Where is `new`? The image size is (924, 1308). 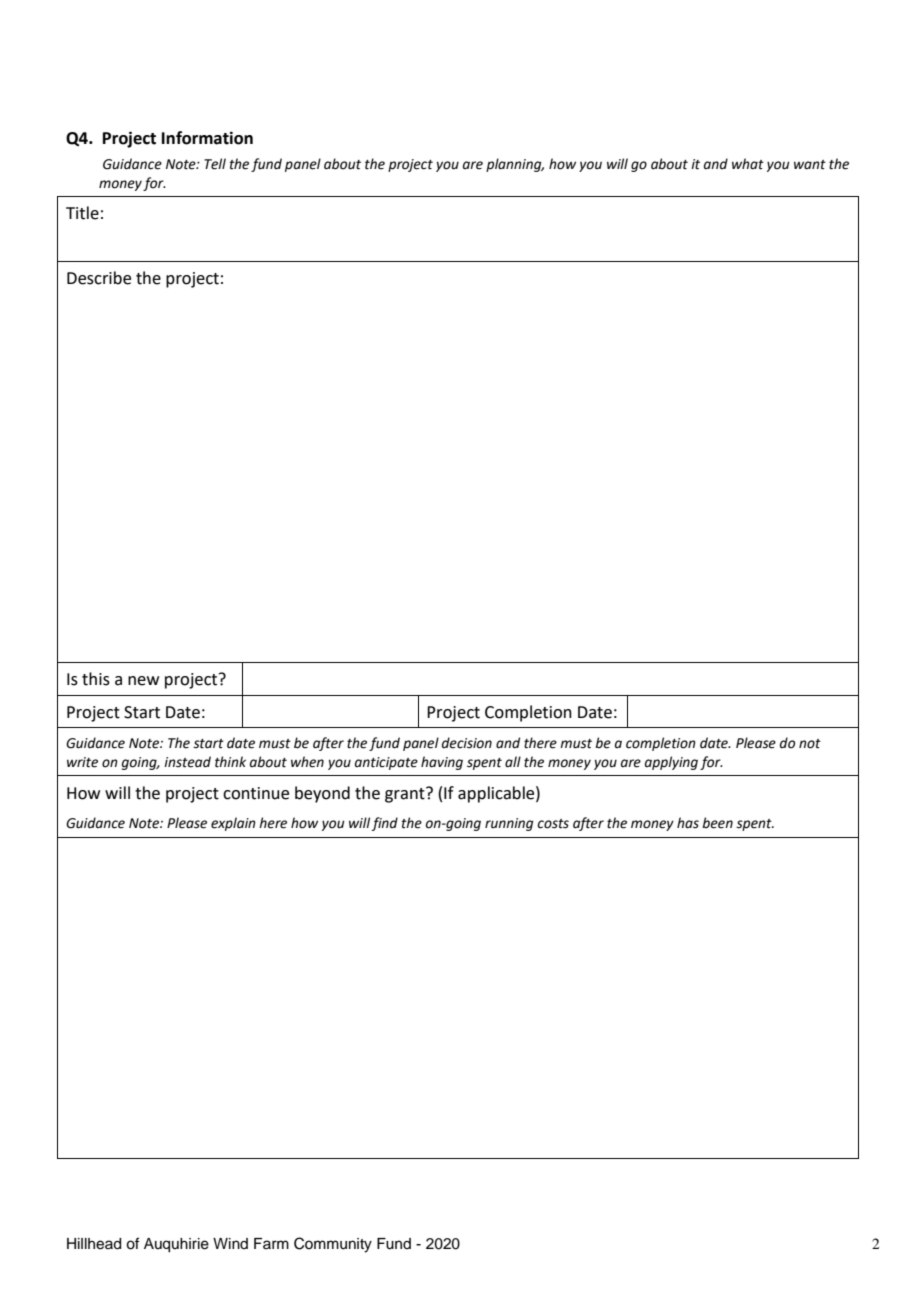 new is located at coordinates (143, 681).
